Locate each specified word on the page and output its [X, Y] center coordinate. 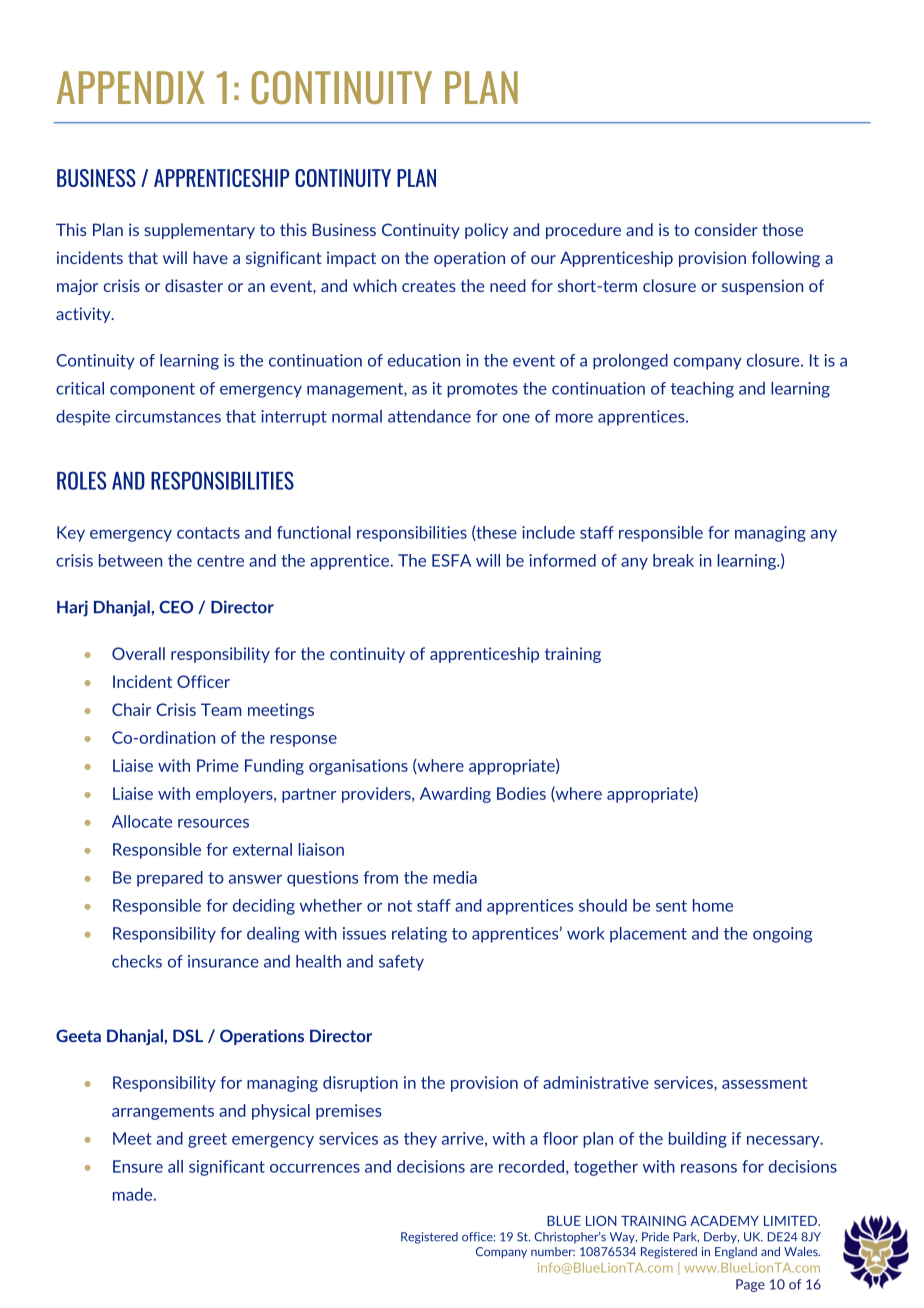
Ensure [138, 1166]
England [736, 1253]
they [420, 1140]
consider [726, 229]
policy [486, 231]
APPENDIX [131, 87]
